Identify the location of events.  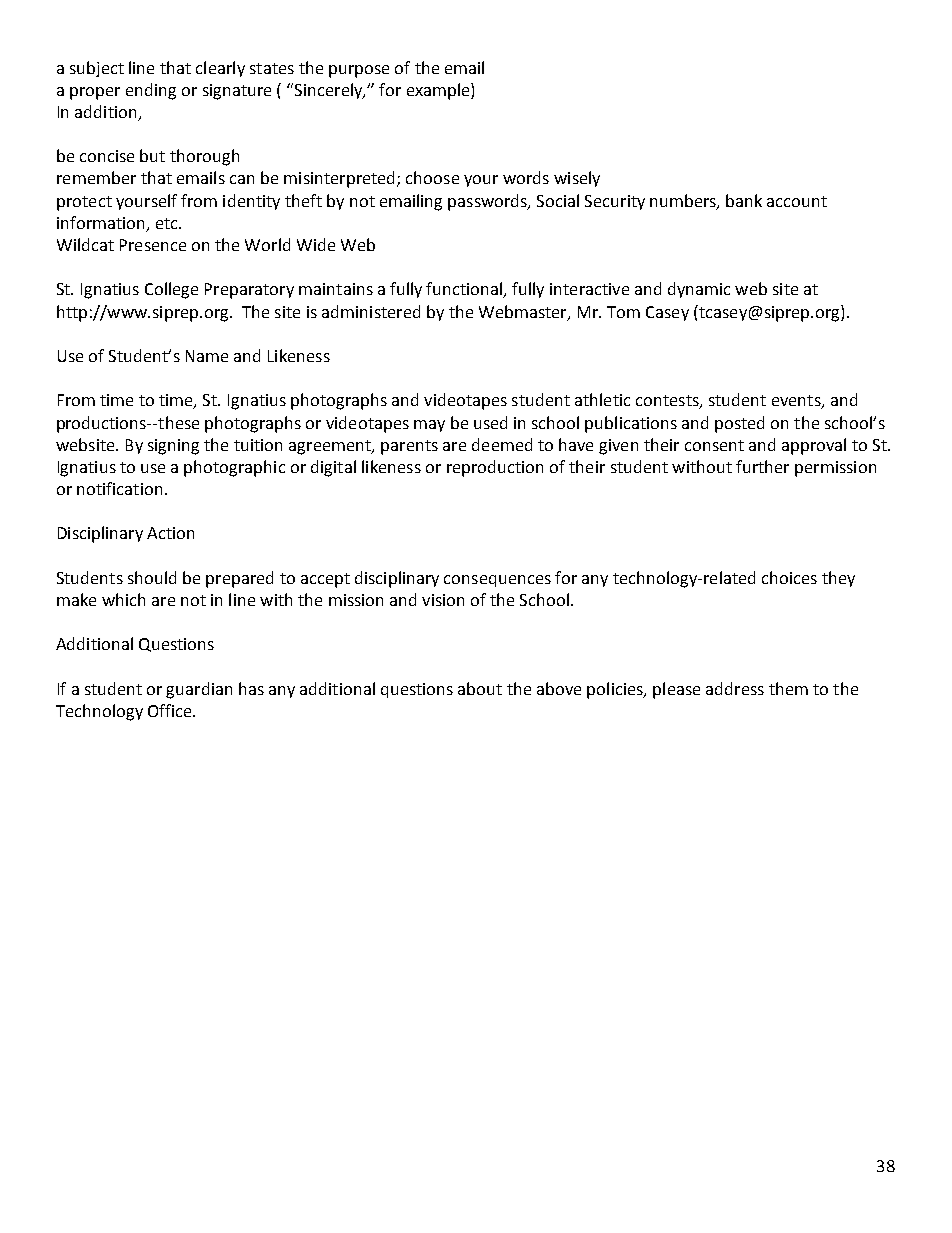
(797, 402).
